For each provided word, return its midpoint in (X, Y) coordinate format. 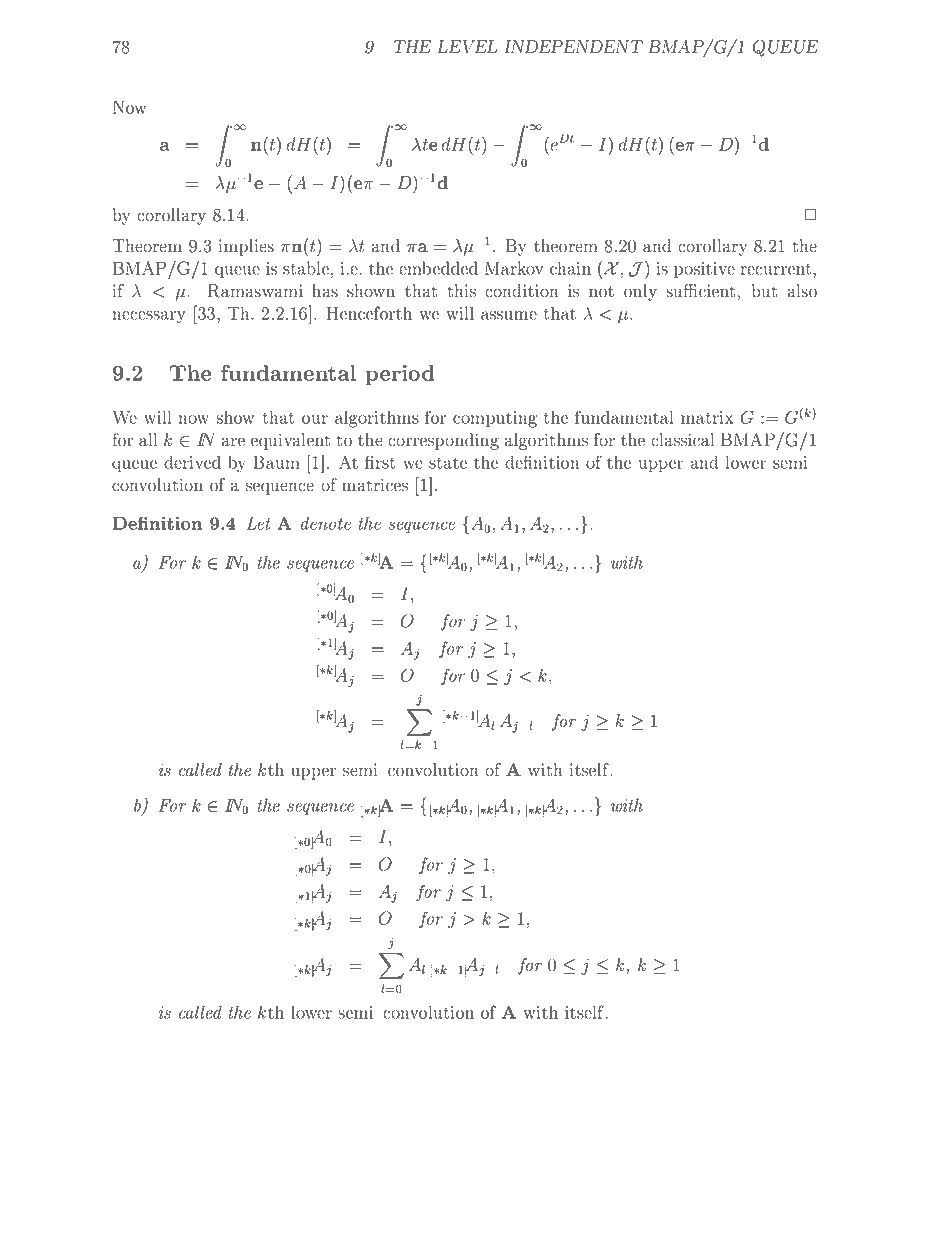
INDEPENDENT (573, 46)
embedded (438, 268)
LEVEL (467, 46)
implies (246, 247)
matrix (707, 417)
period (400, 375)
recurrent (777, 269)
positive (704, 270)
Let (259, 523)
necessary (149, 317)
